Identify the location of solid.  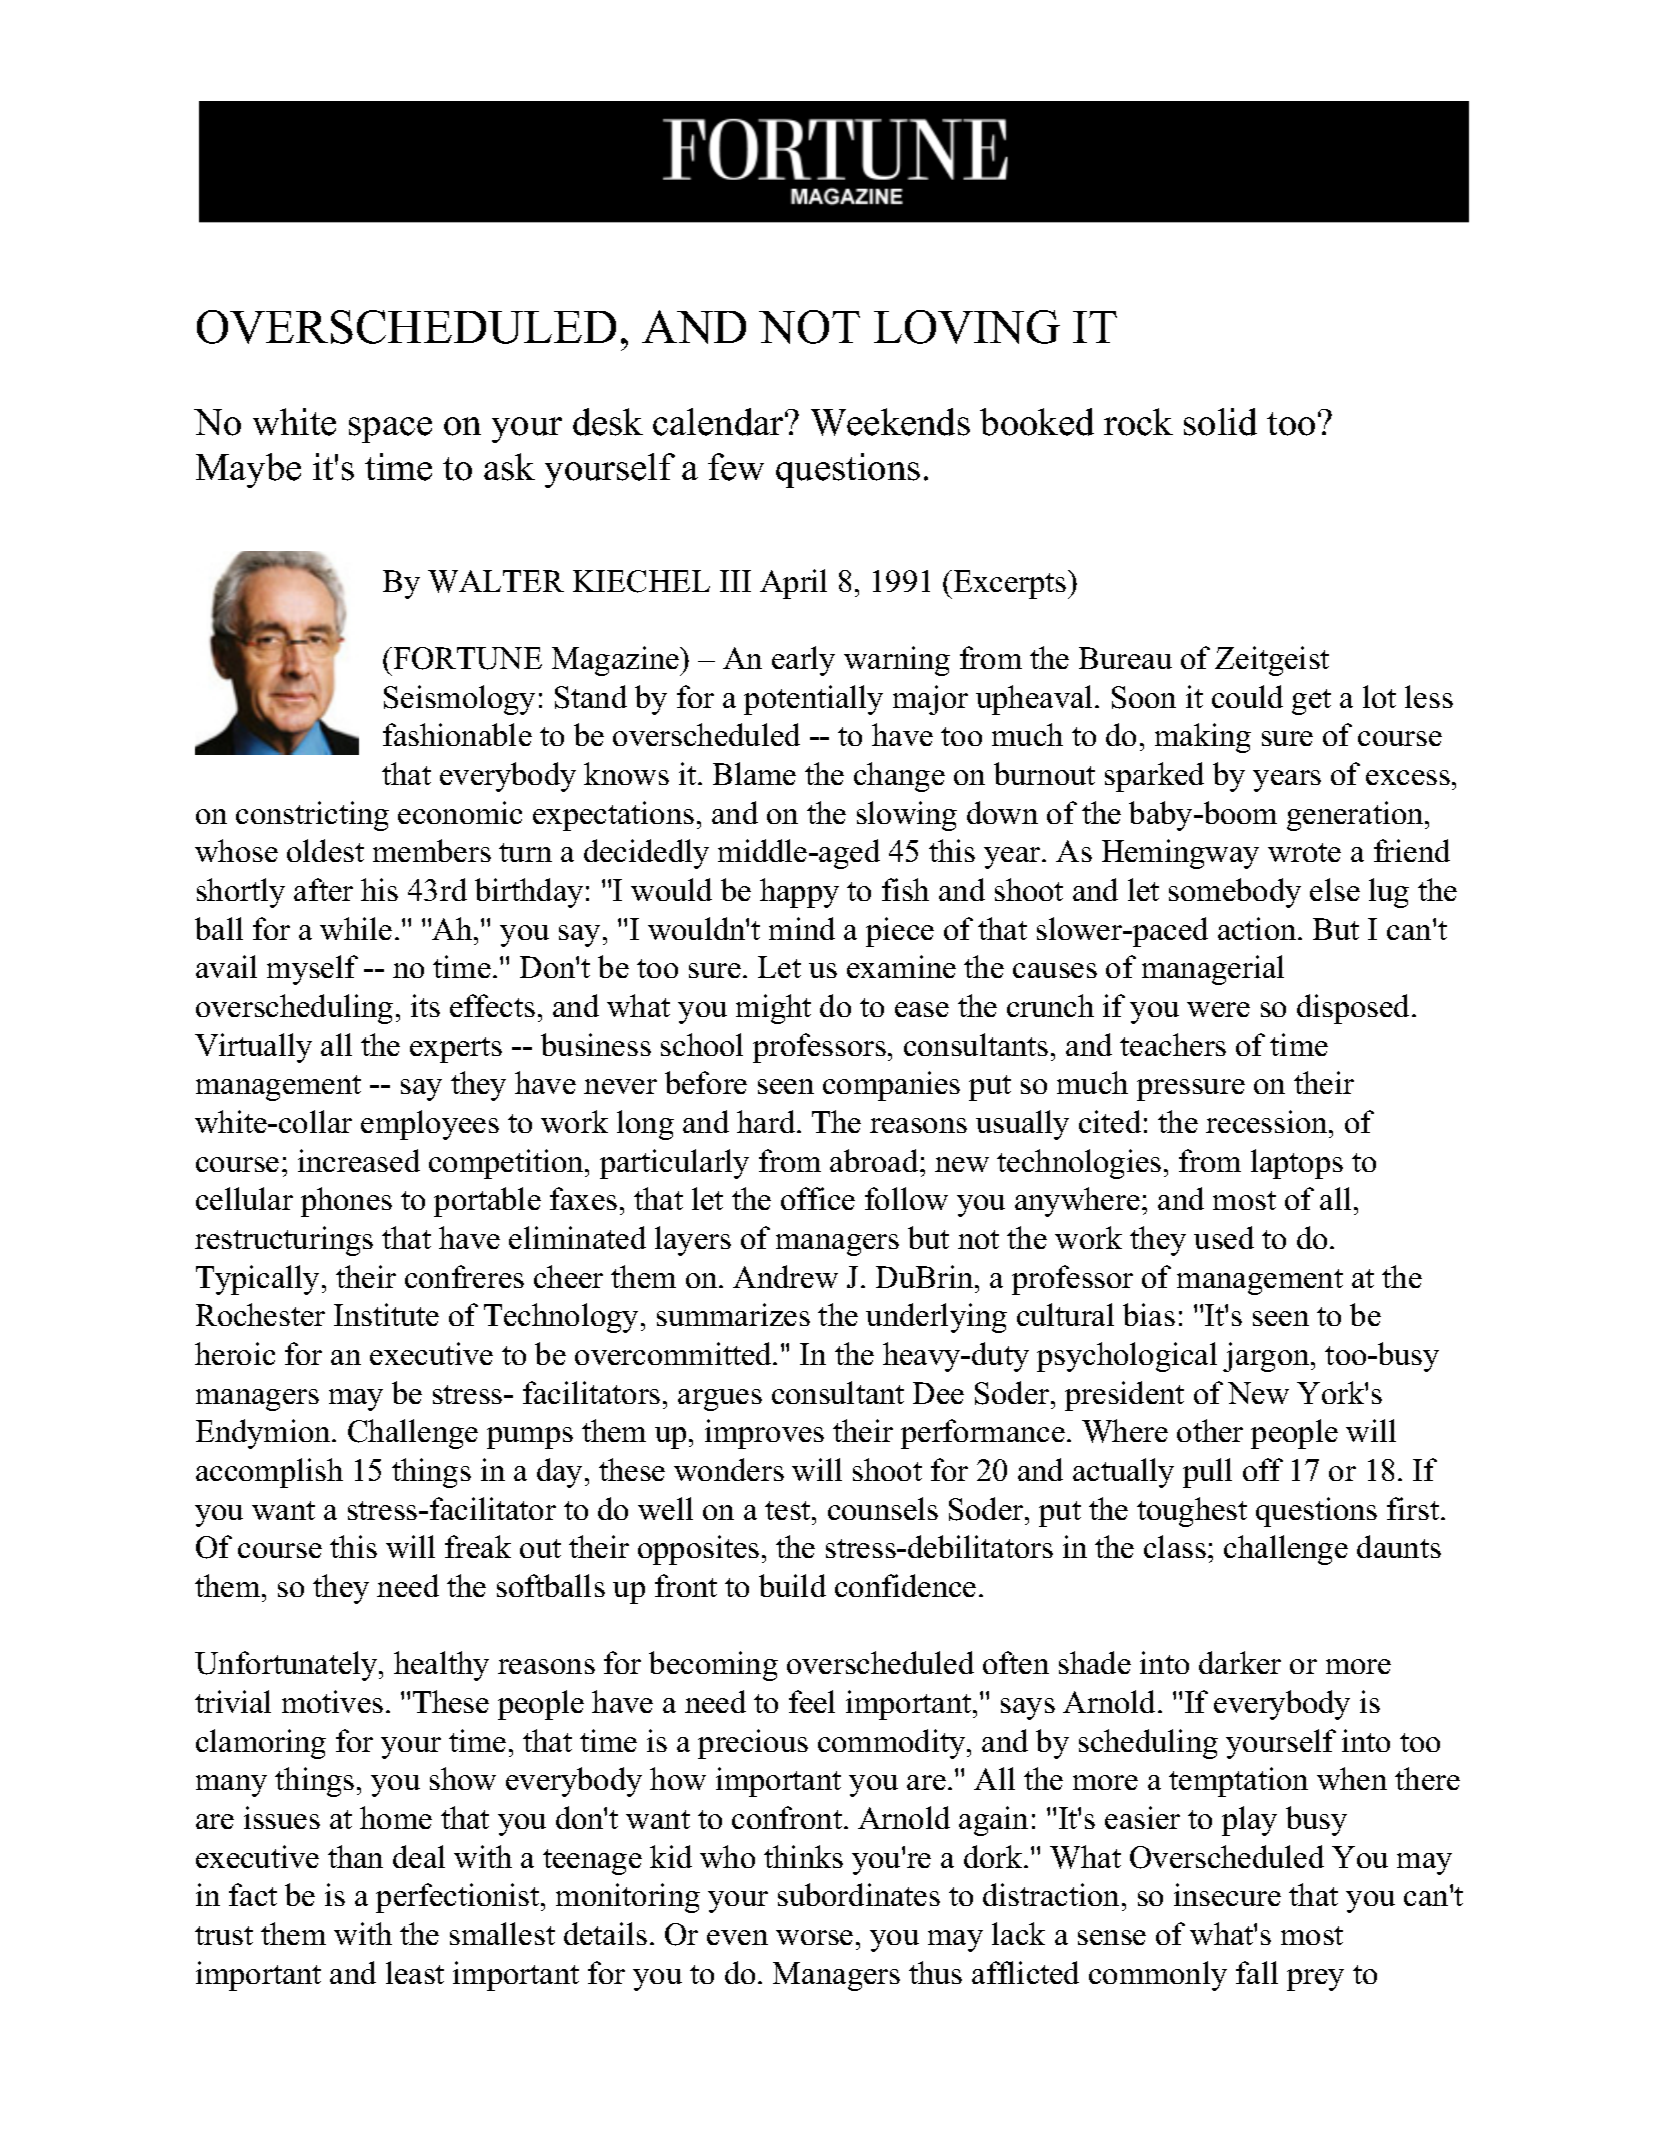
(1220, 422).
